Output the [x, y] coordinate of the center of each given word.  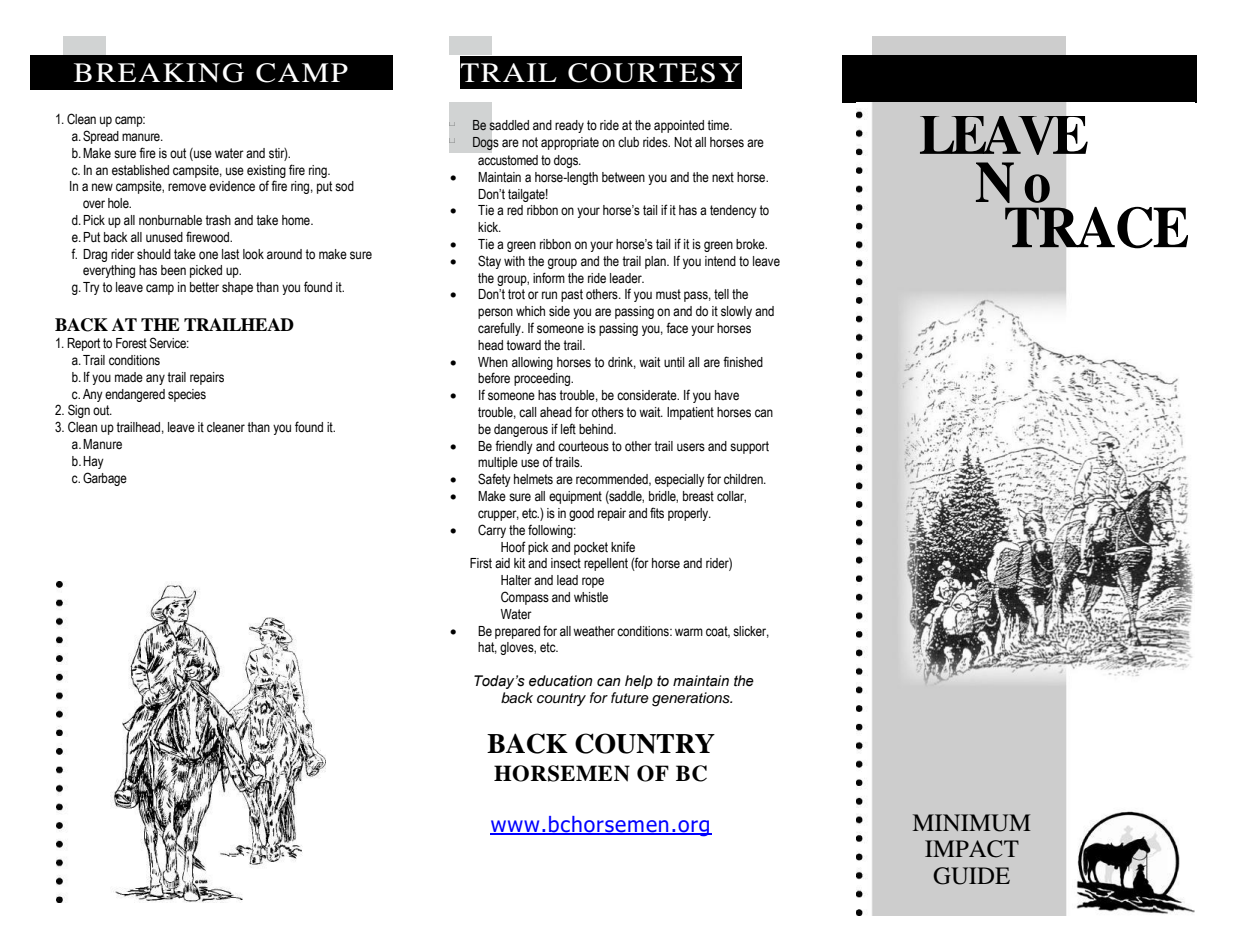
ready [569, 126]
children [744, 479]
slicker [751, 632]
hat [487, 648]
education [561, 681]
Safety [494, 480]
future [630, 697]
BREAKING [159, 73]
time [719, 125]
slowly [736, 312]
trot [516, 294]
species [187, 395]
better [204, 287]
